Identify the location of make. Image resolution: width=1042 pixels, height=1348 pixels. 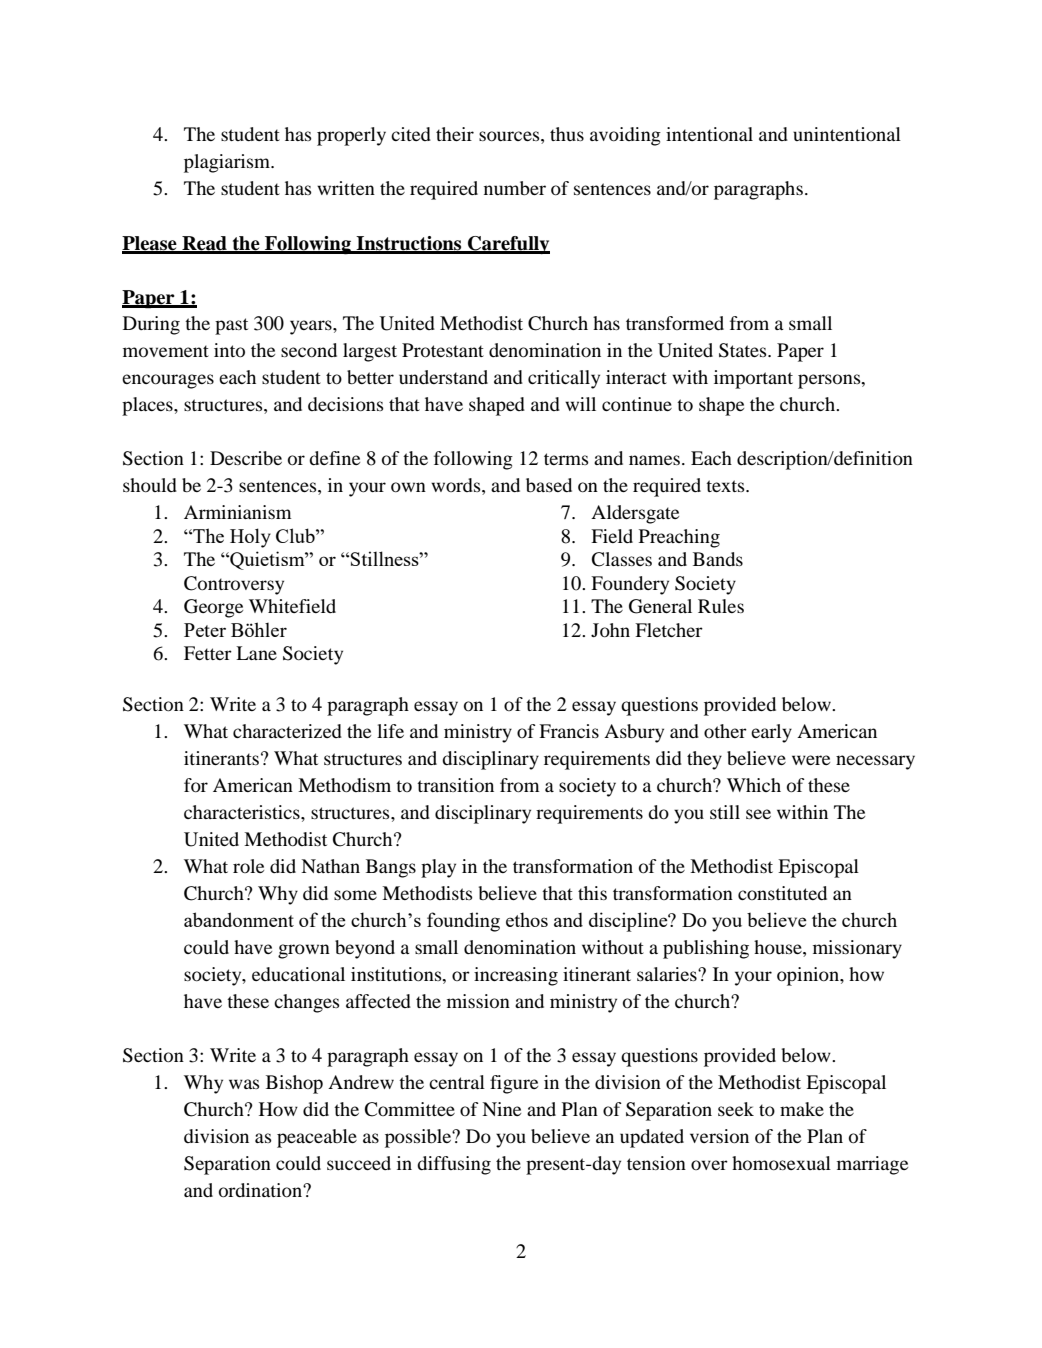
(802, 1109).
